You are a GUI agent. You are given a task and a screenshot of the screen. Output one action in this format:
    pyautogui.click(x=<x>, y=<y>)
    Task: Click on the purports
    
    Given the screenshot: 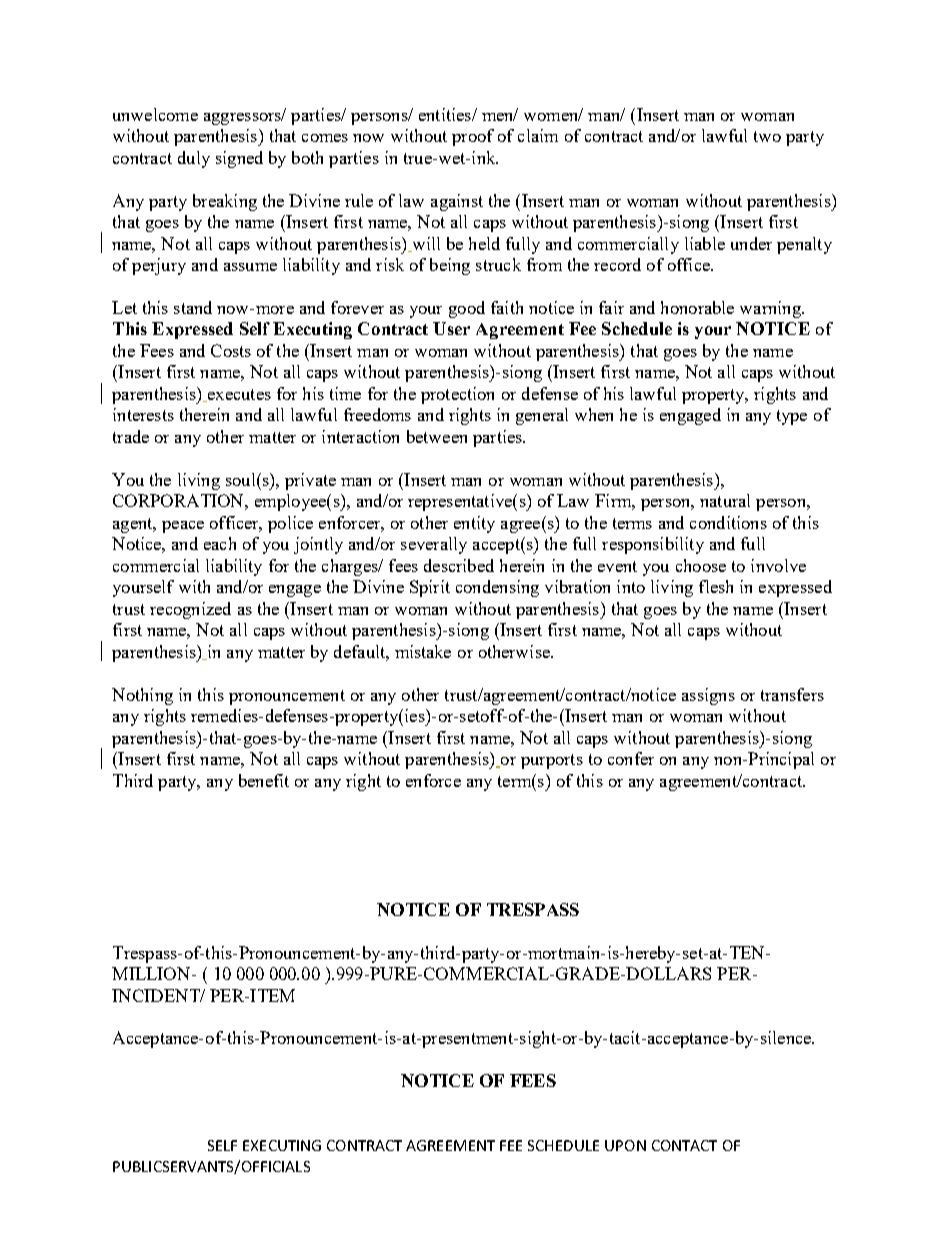 What is the action you would take?
    pyautogui.click(x=552, y=761)
